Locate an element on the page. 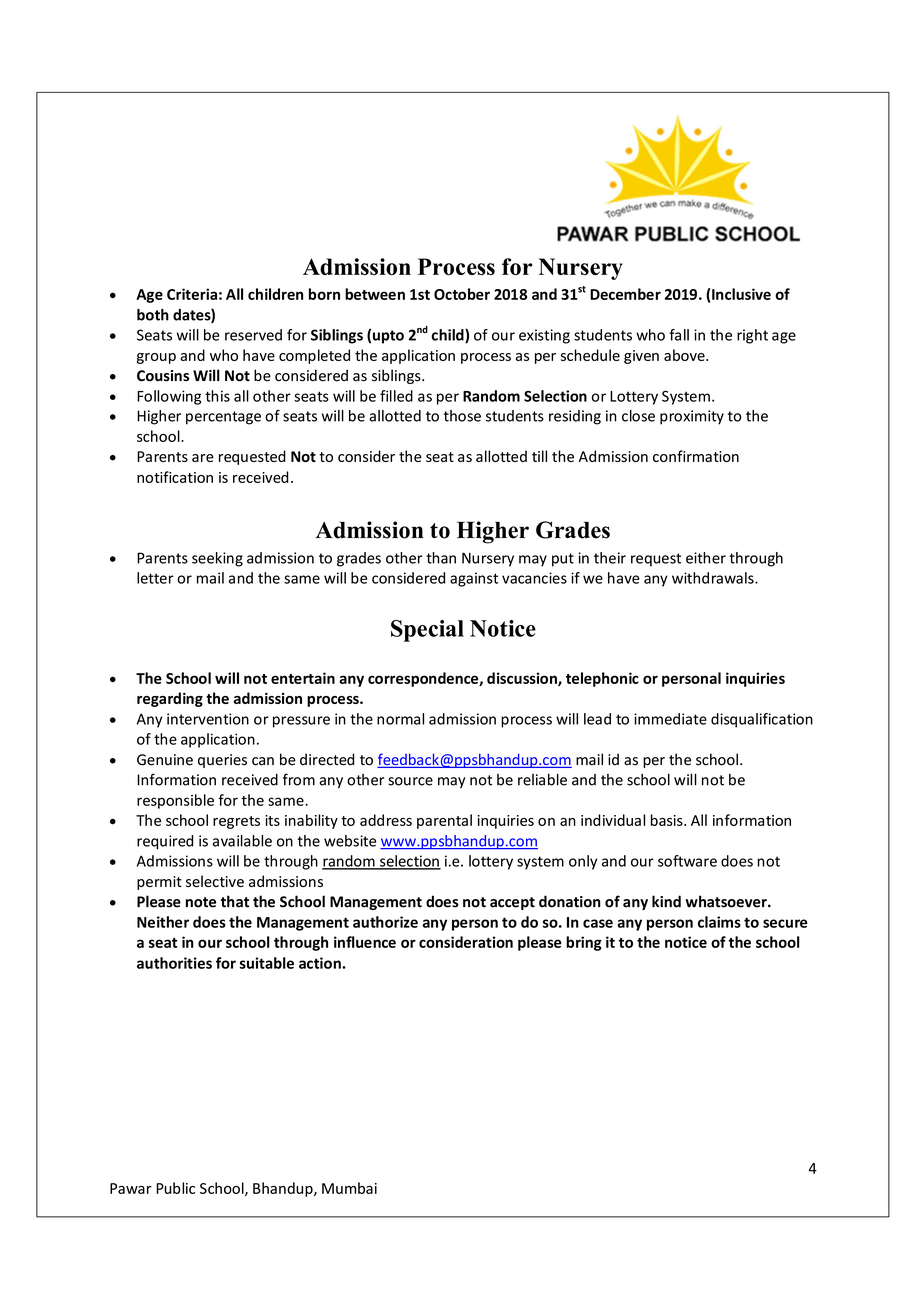  suitable is located at coordinates (267, 963).
